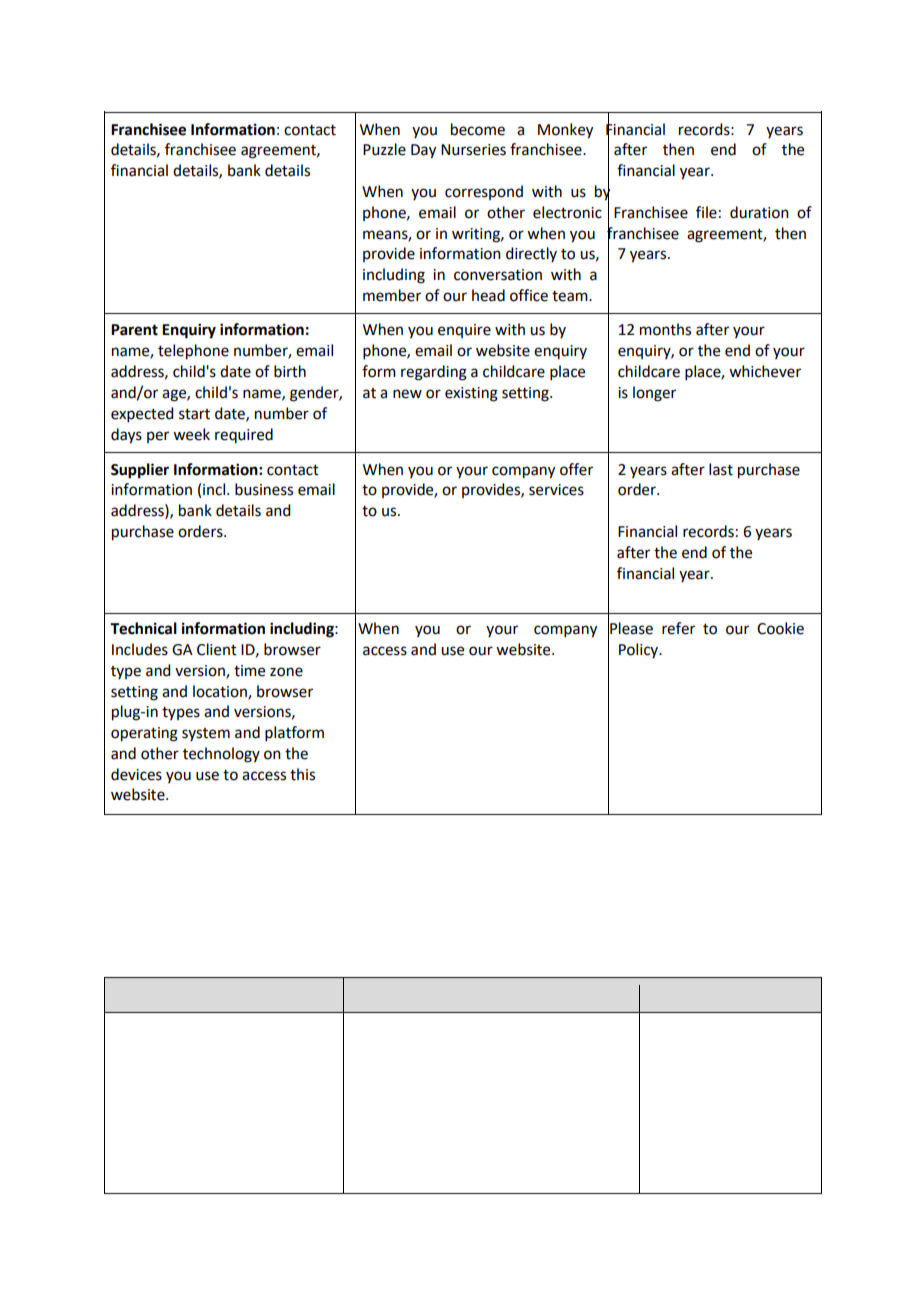 The image size is (924, 1308). Describe the element at coordinates (721, 469) in the screenshot. I see `last` at that location.
